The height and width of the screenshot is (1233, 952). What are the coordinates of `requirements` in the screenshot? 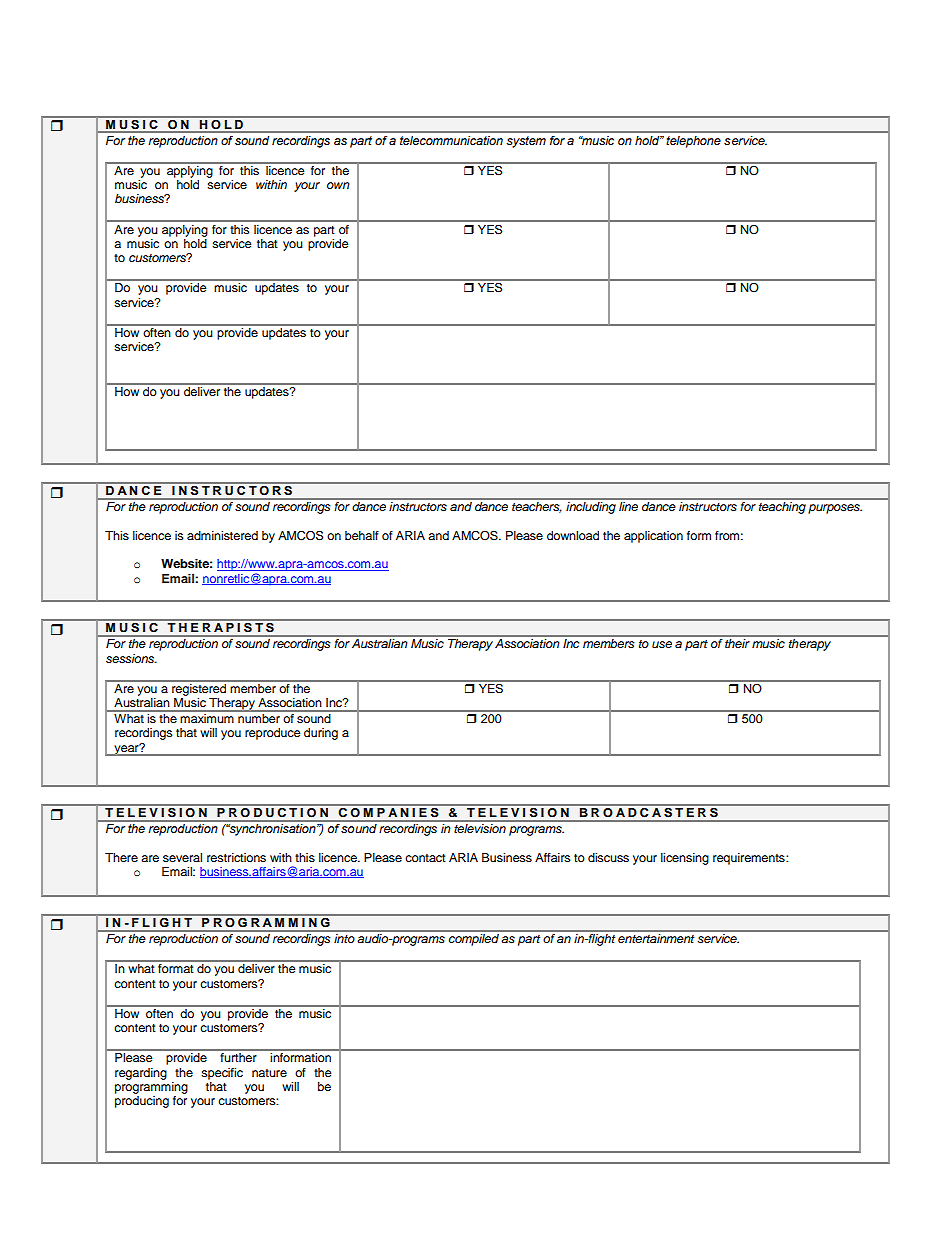 It's located at (750, 859).
